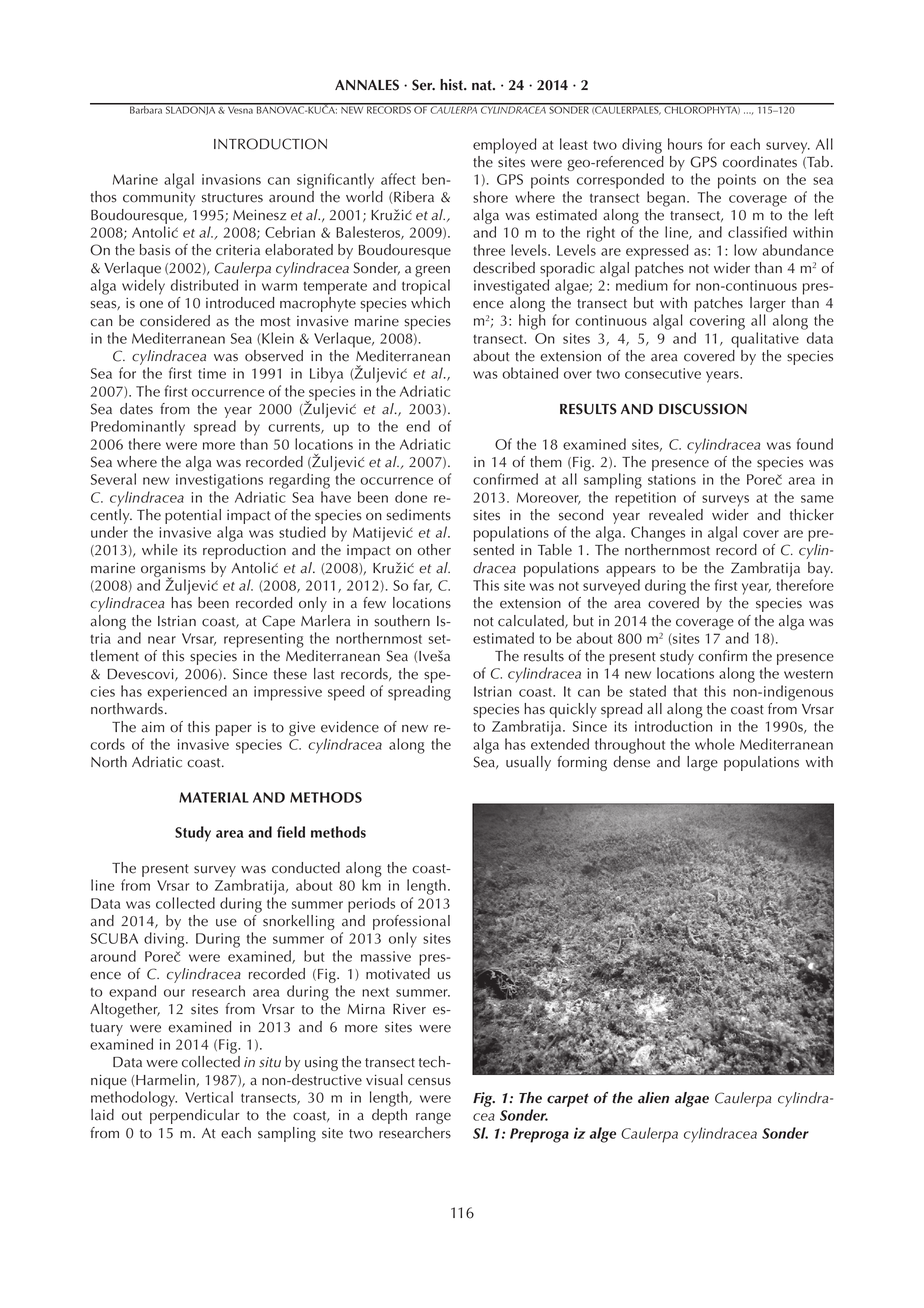 The height and width of the page is (1308, 924). Describe the element at coordinates (146, 109) in the page. I see `Barbara` at that location.
